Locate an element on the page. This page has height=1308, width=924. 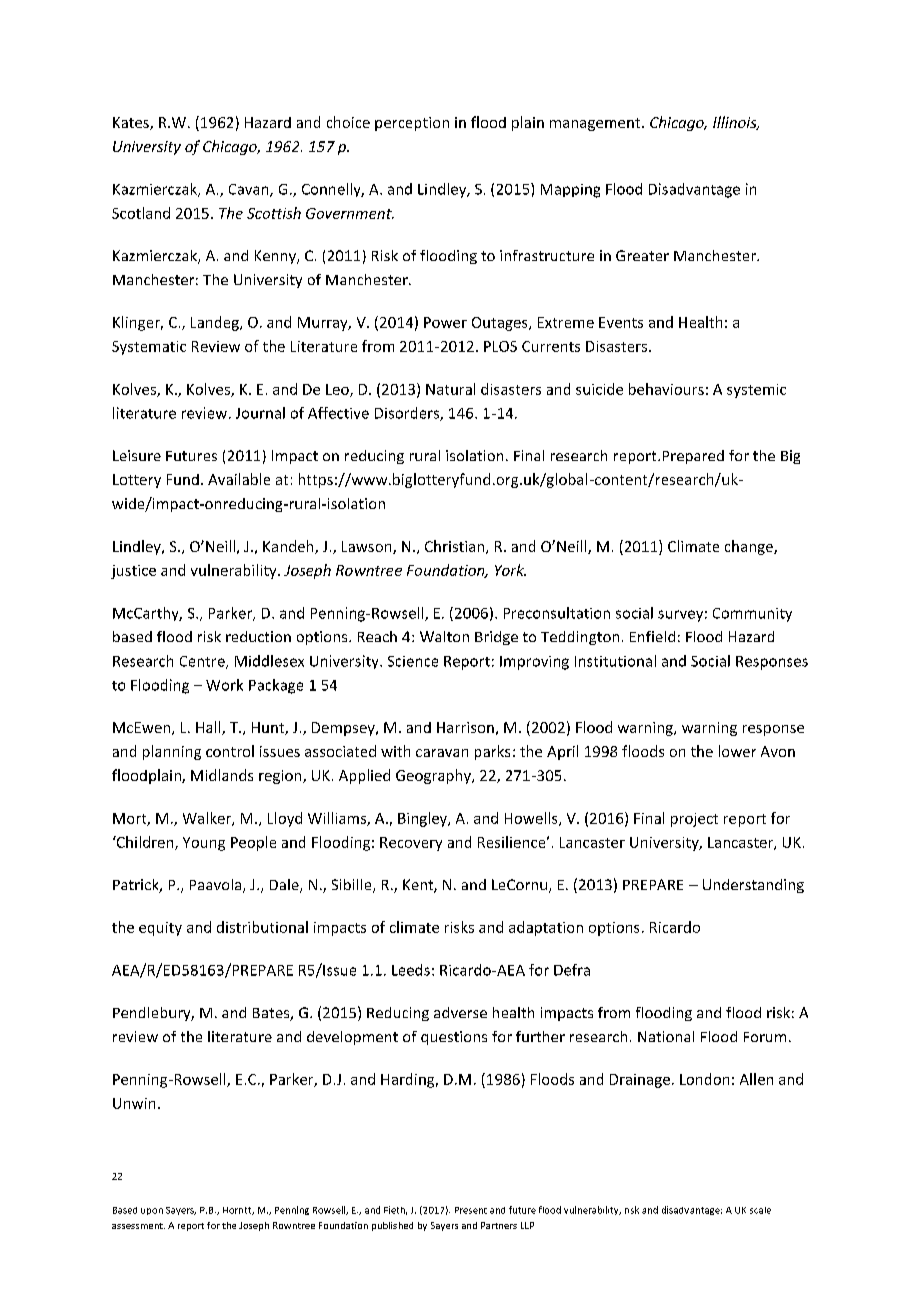
Young is located at coordinates (204, 844).
